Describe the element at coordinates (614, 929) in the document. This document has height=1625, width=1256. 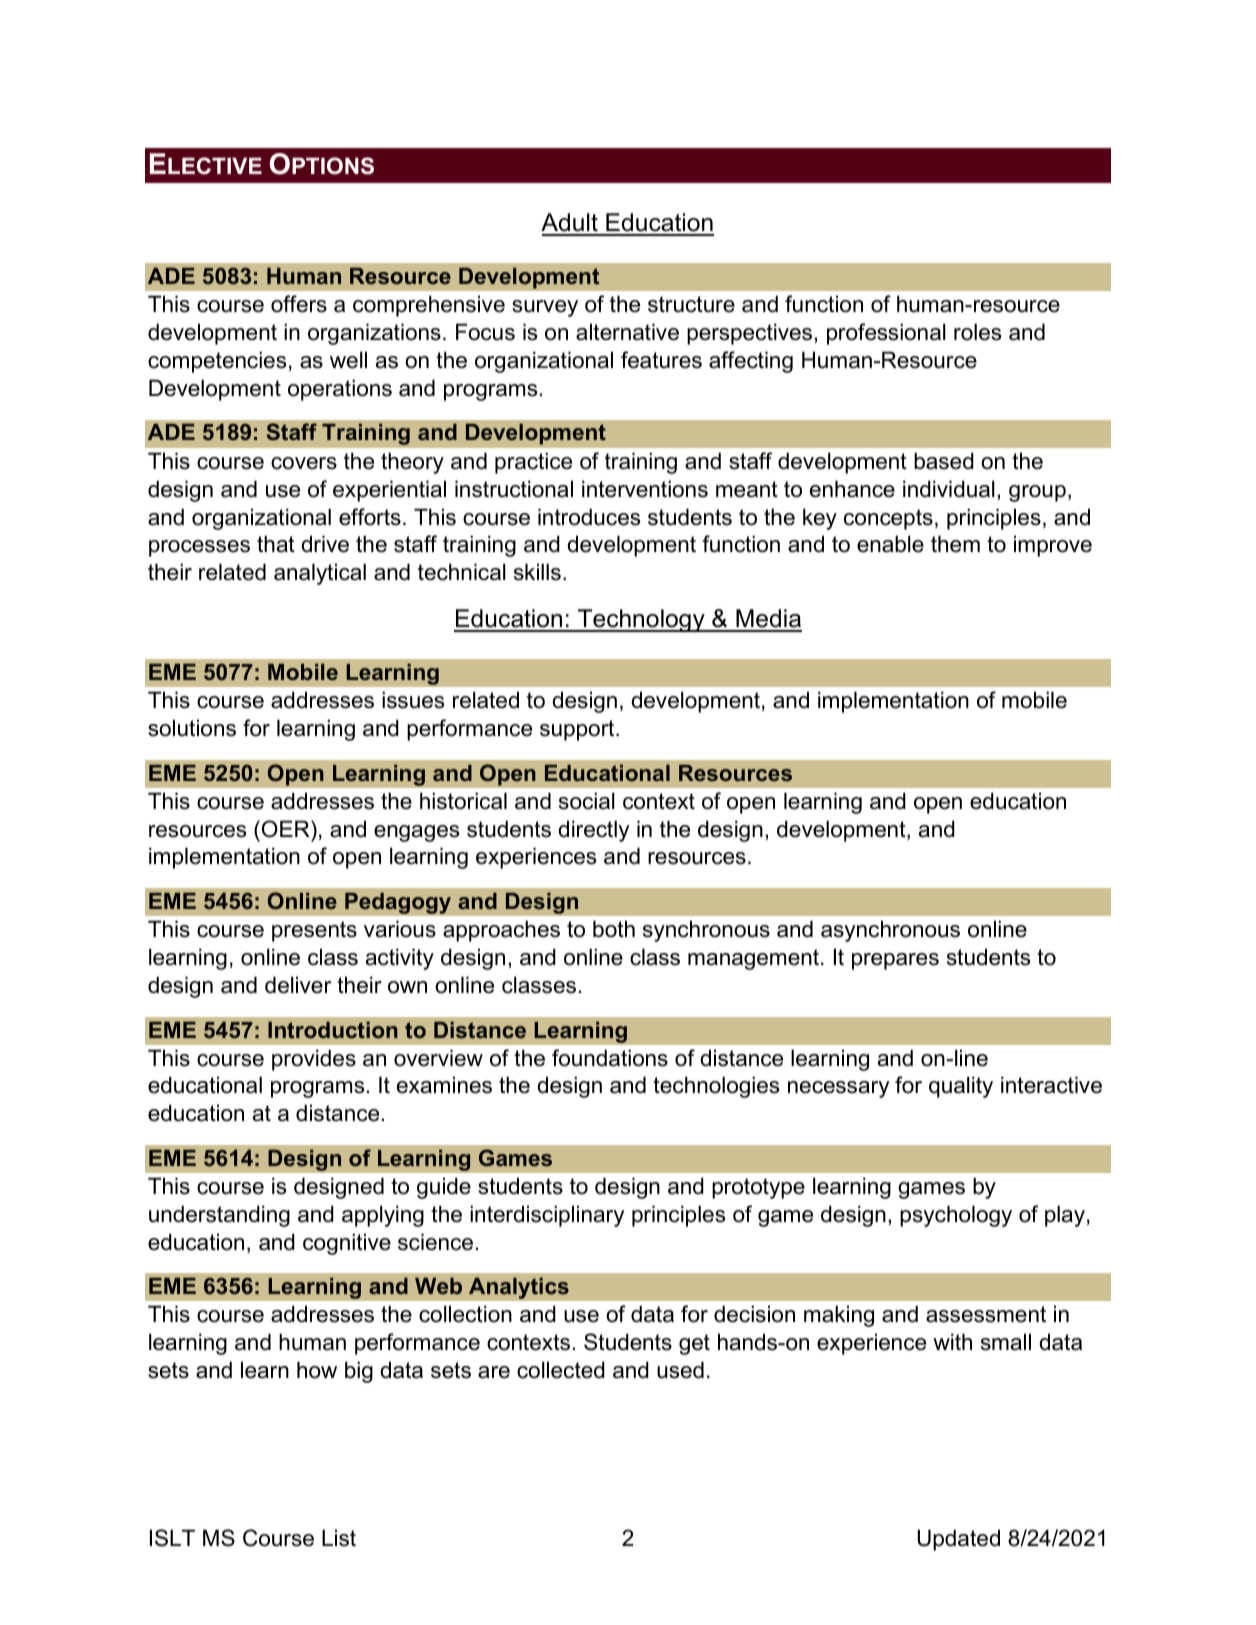
I see `both` at that location.
